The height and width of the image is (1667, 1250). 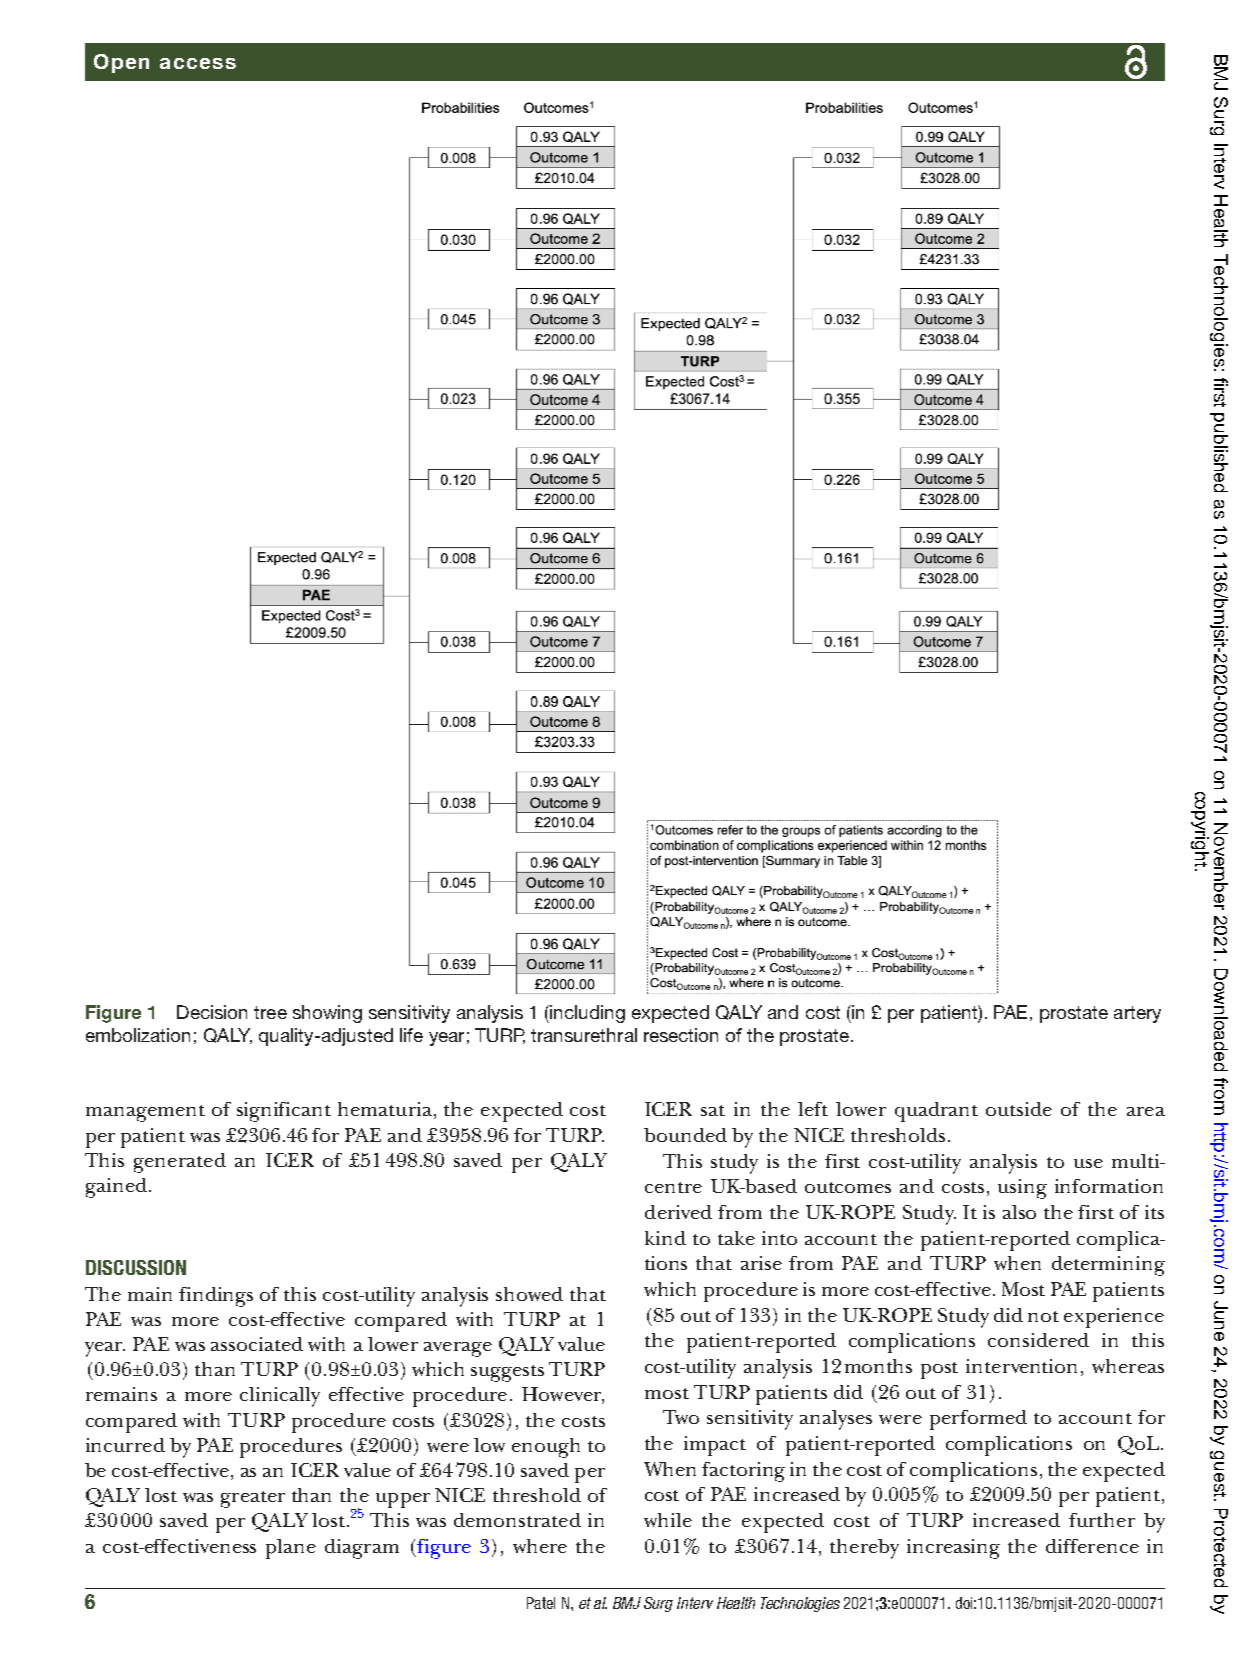 I want to click on plane, so click(x=291, y=1549).
